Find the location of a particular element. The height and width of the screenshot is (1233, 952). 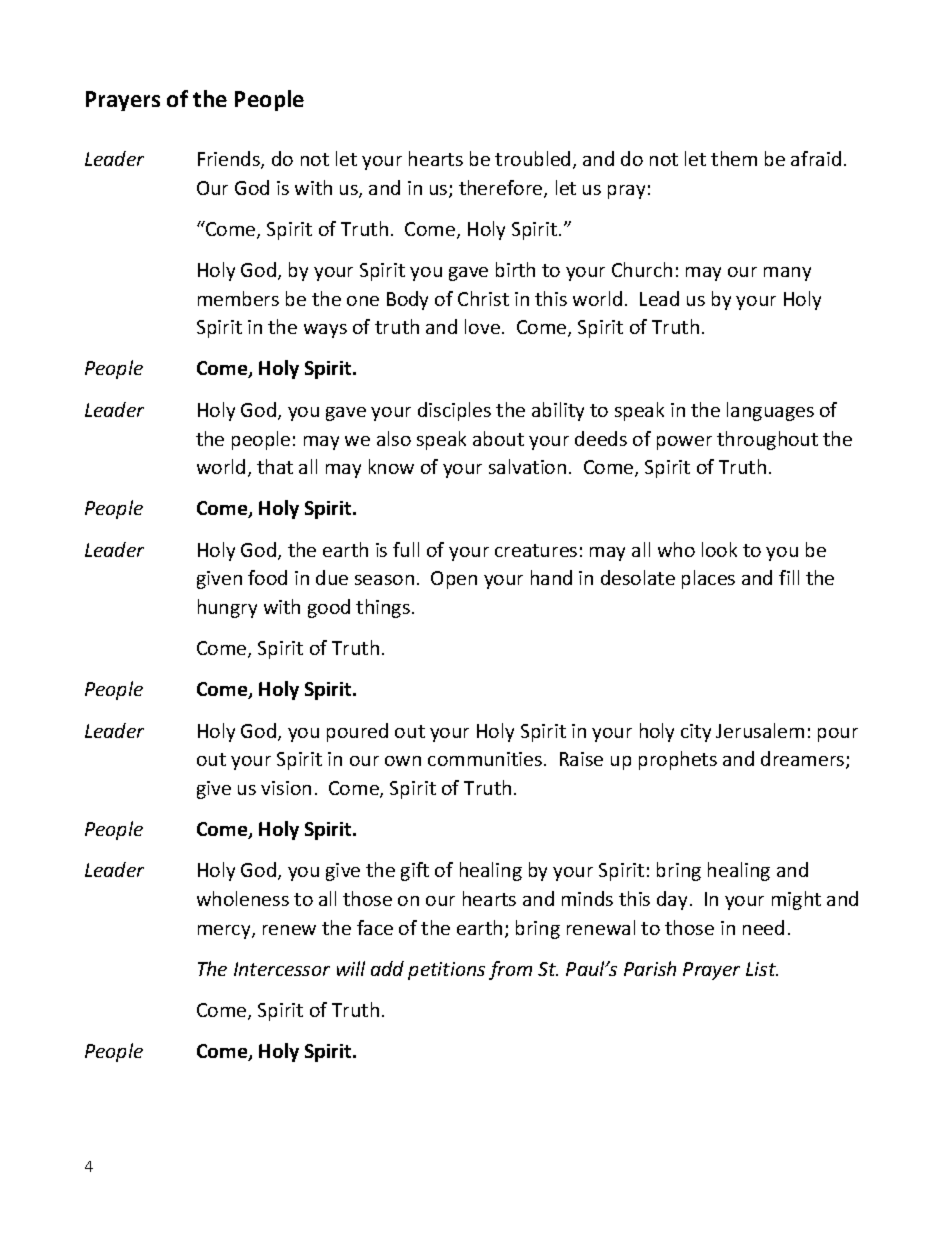

therefore is located at coordinates (502, 189).
